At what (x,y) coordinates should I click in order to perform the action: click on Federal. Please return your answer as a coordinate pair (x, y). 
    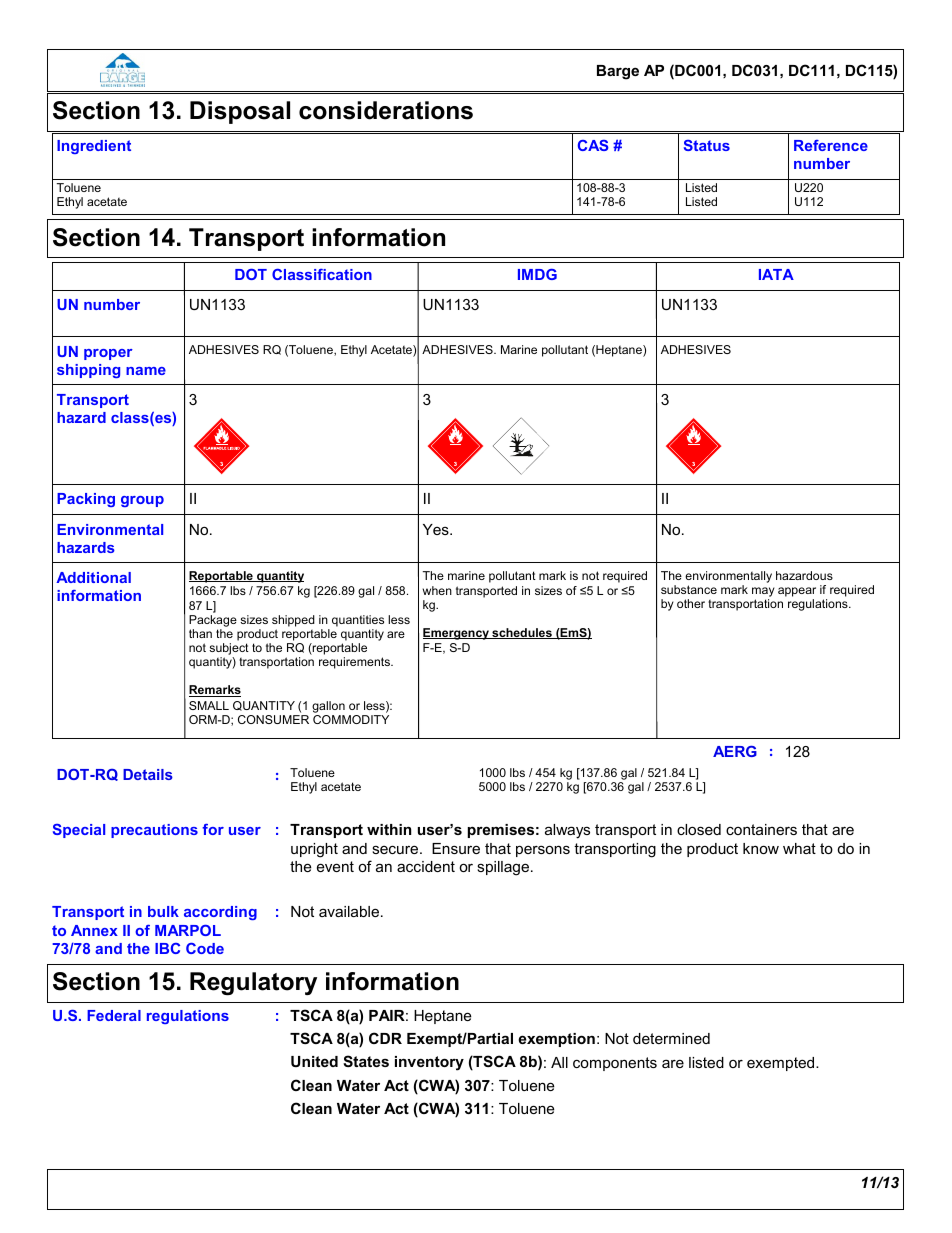
    Looking at the image, I should click on (114, 1015).
